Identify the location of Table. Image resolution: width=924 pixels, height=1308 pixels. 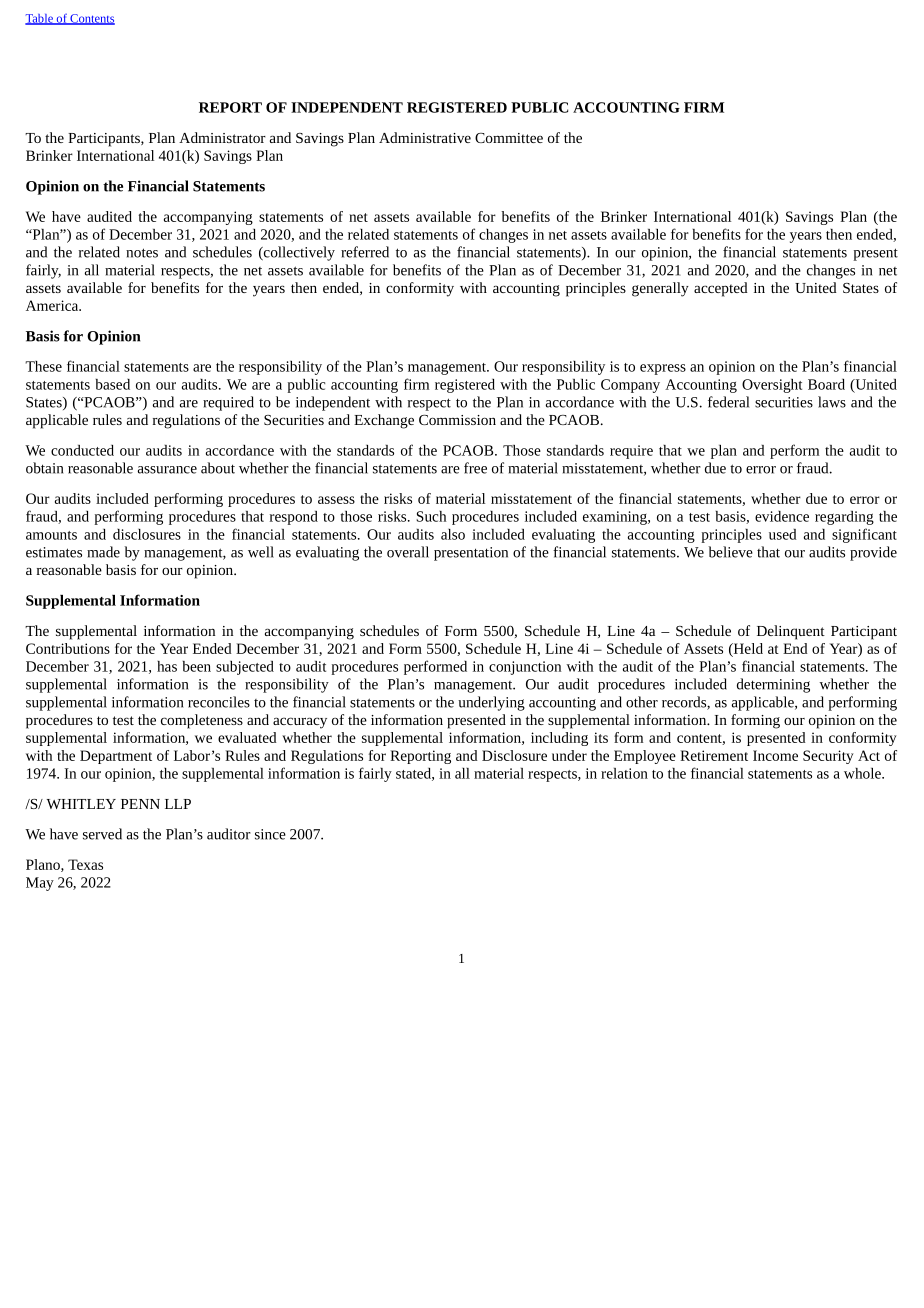
(40, 19).
